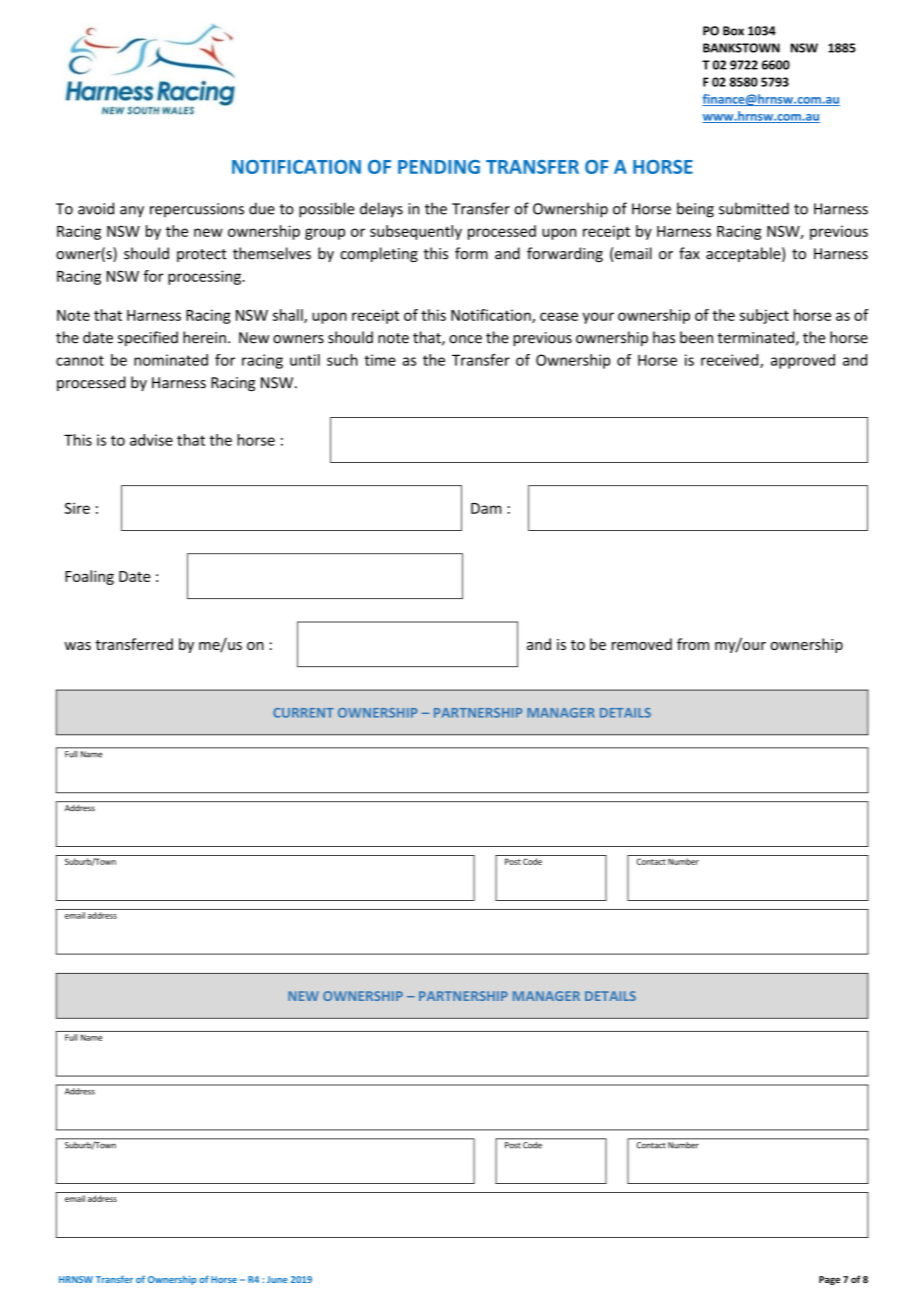 This image has width=924, height=1308. What do you see at coordinates (731, 361) in the image?
I see `received` at bounding box center [731, 361].
